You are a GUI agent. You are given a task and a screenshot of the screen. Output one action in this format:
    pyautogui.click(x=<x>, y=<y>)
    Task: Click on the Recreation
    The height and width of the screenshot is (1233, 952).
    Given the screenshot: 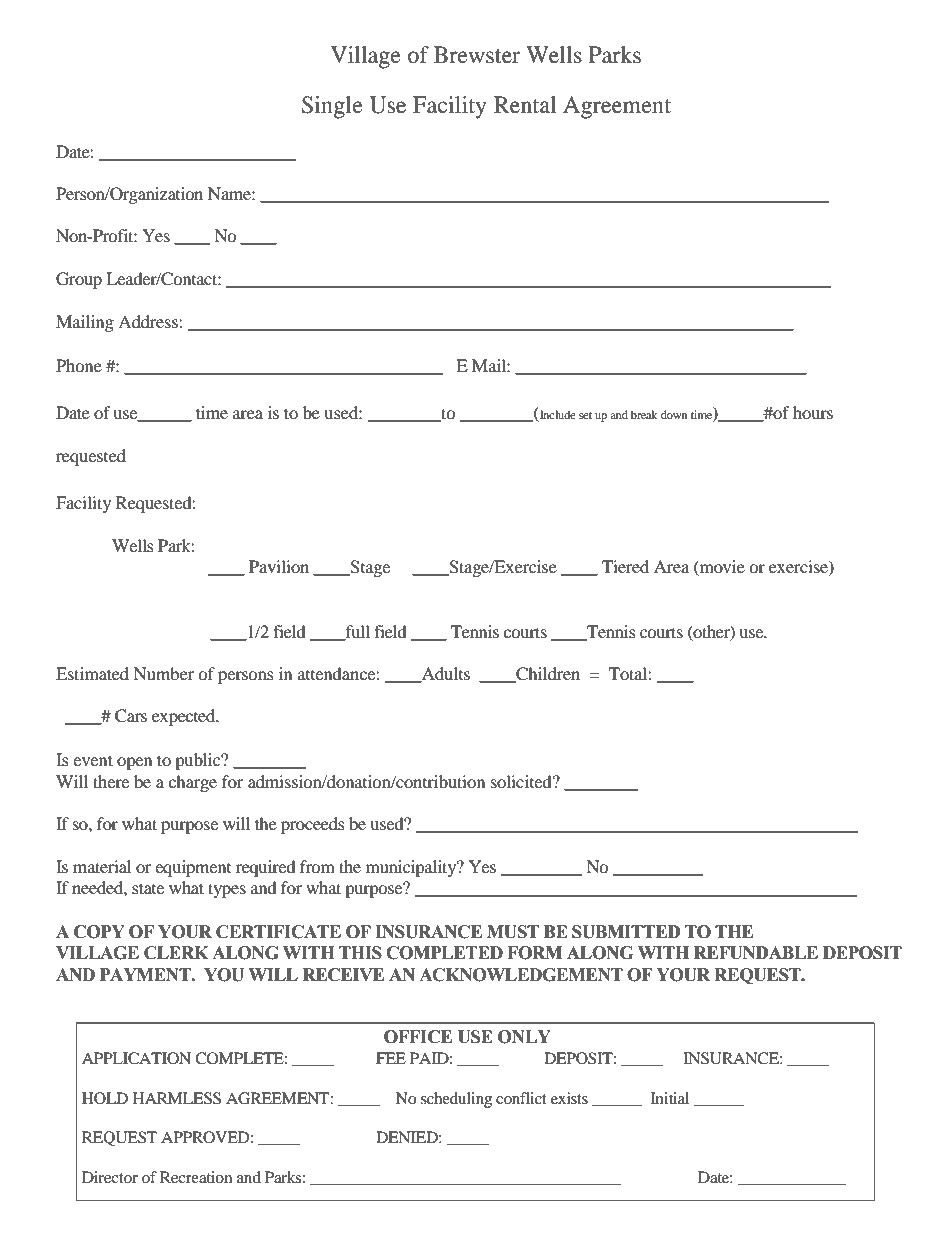 What is the action you would take?
    pyautogui.click(x=196, y=1177)
